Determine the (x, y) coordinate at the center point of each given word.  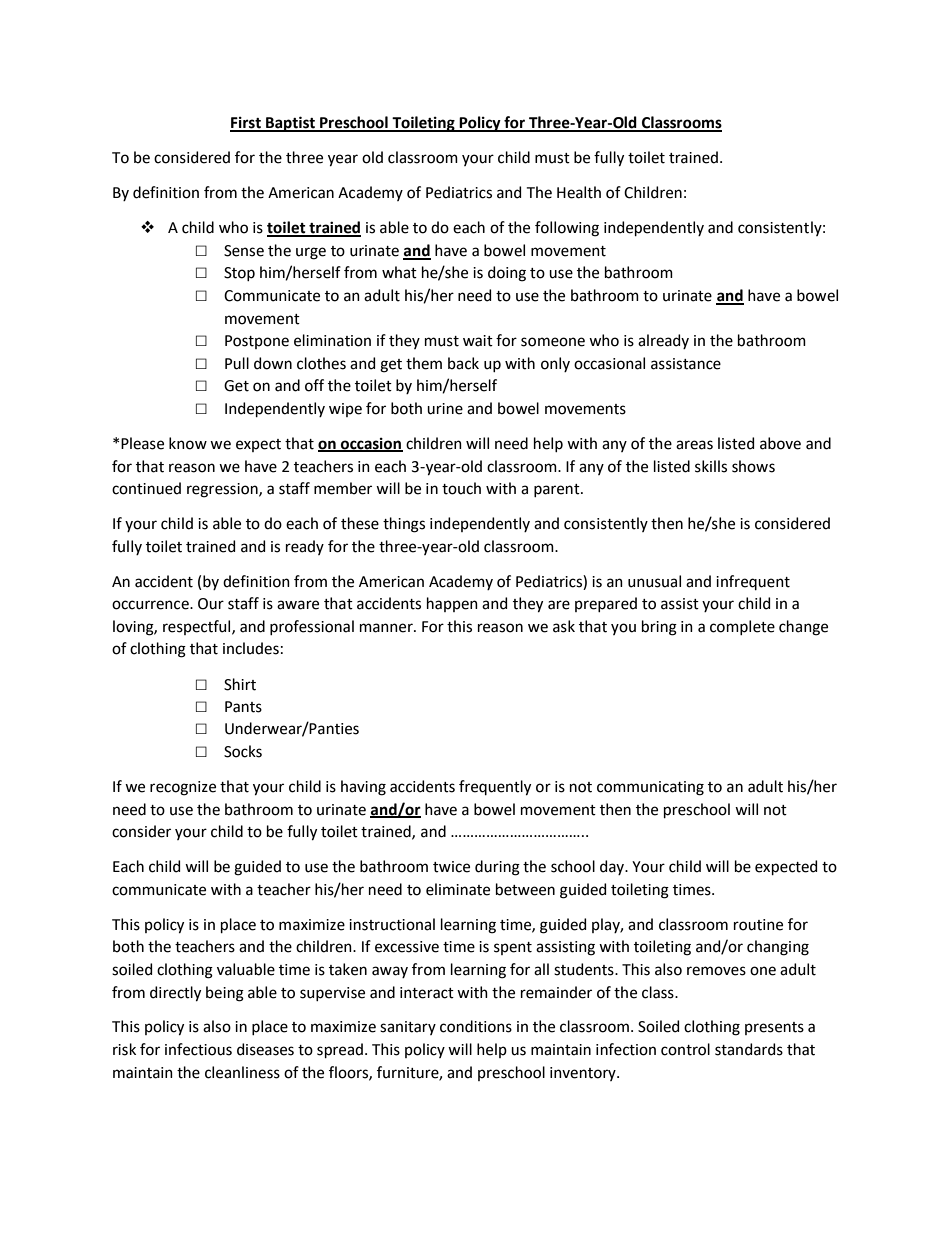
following (567, 229)
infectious (198, 1049)
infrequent (753, 582)
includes (251, 648)
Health (579, 192)
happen (452, 604)
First (246, 124)
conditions (476, 1026)
